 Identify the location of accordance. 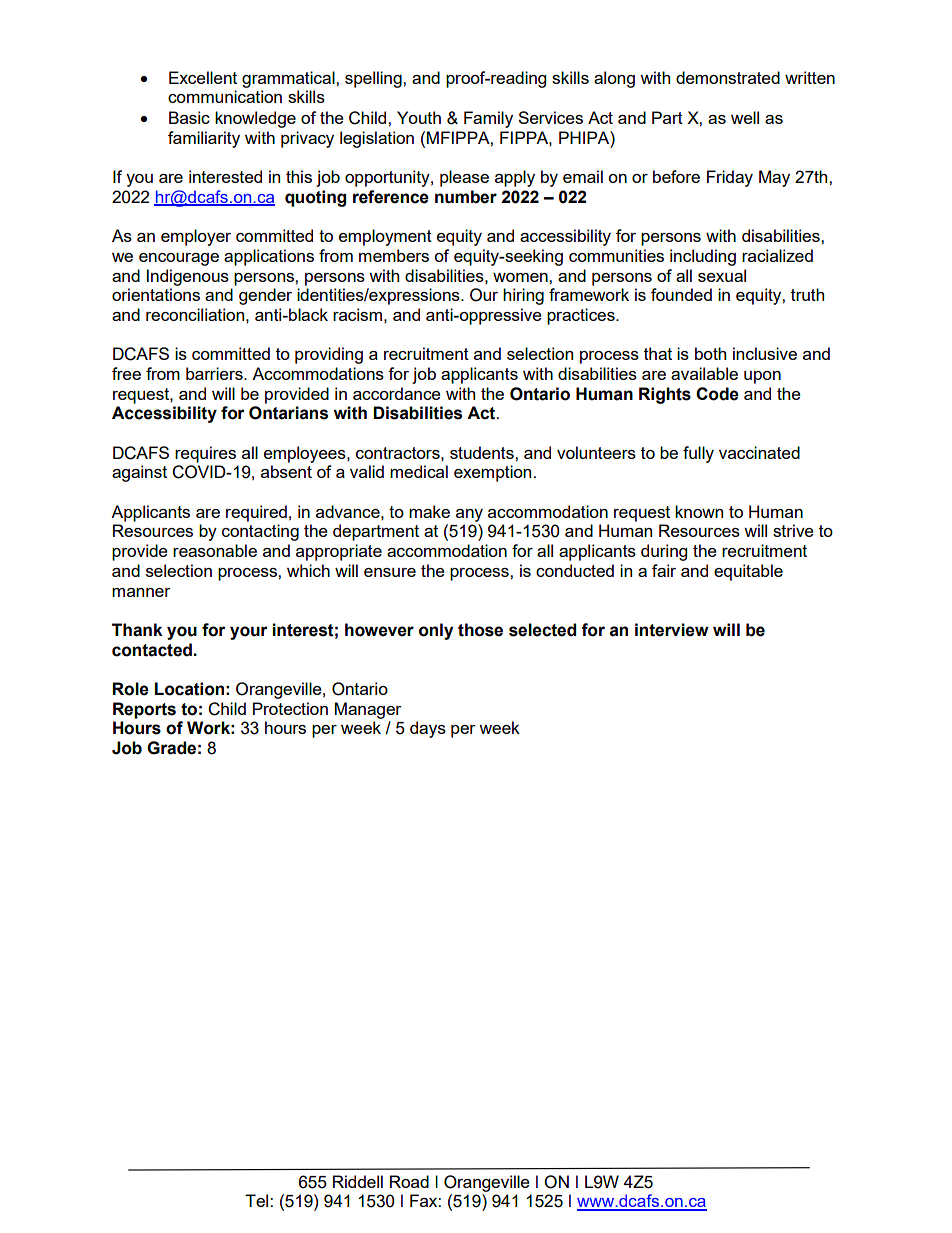
(397, 393).
